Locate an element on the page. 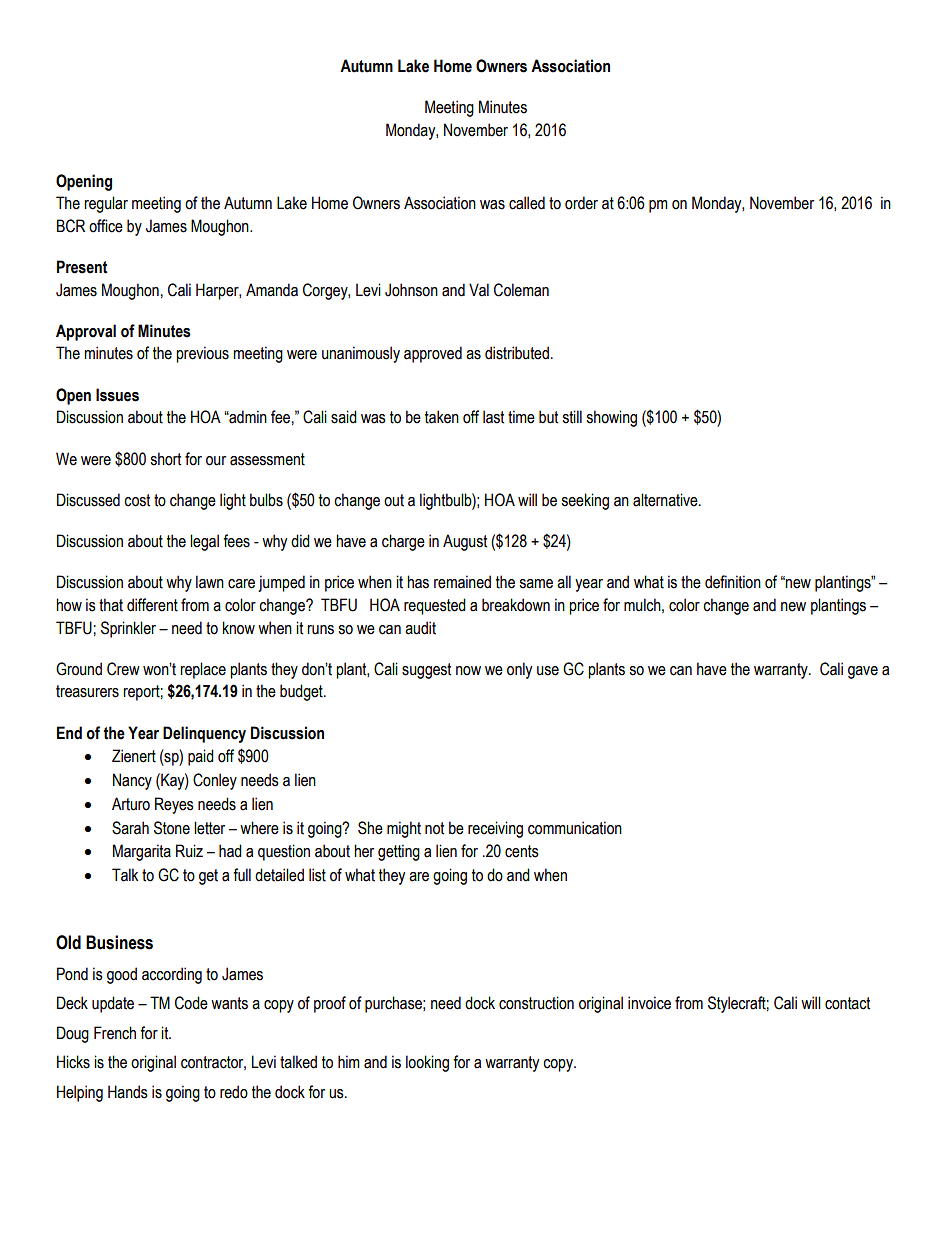  office is located at coordinates (106, 226).
